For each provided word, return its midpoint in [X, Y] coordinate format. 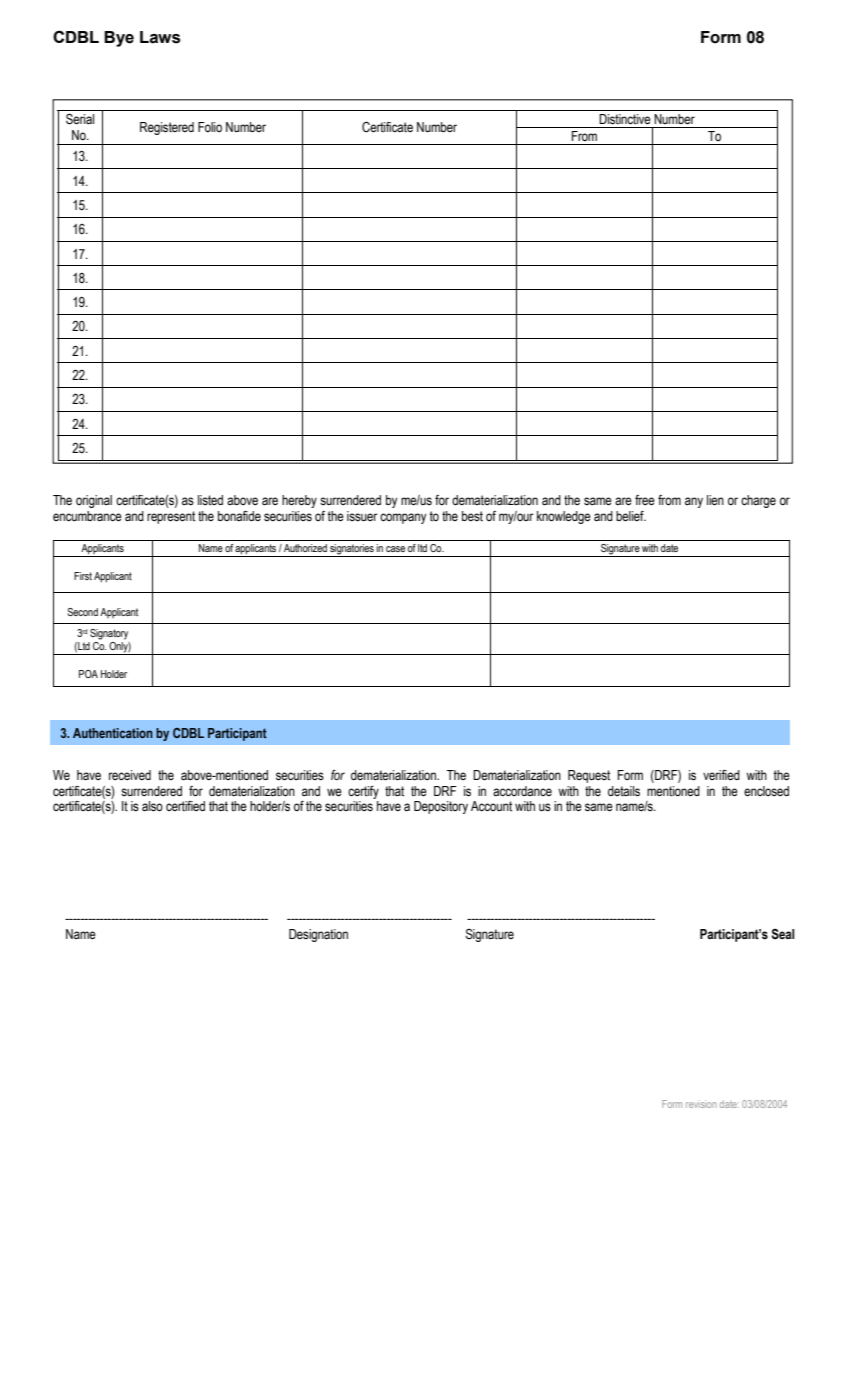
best [472, 516]
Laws [160, 37]
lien [715, 500]
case [395, 549]
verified [721, 775]
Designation [318, 935]
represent [171, 517]
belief [631, 516]
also [152, 806]
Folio [210, 127]
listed [210, 500]
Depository [441, 807]
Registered [167, 128]
